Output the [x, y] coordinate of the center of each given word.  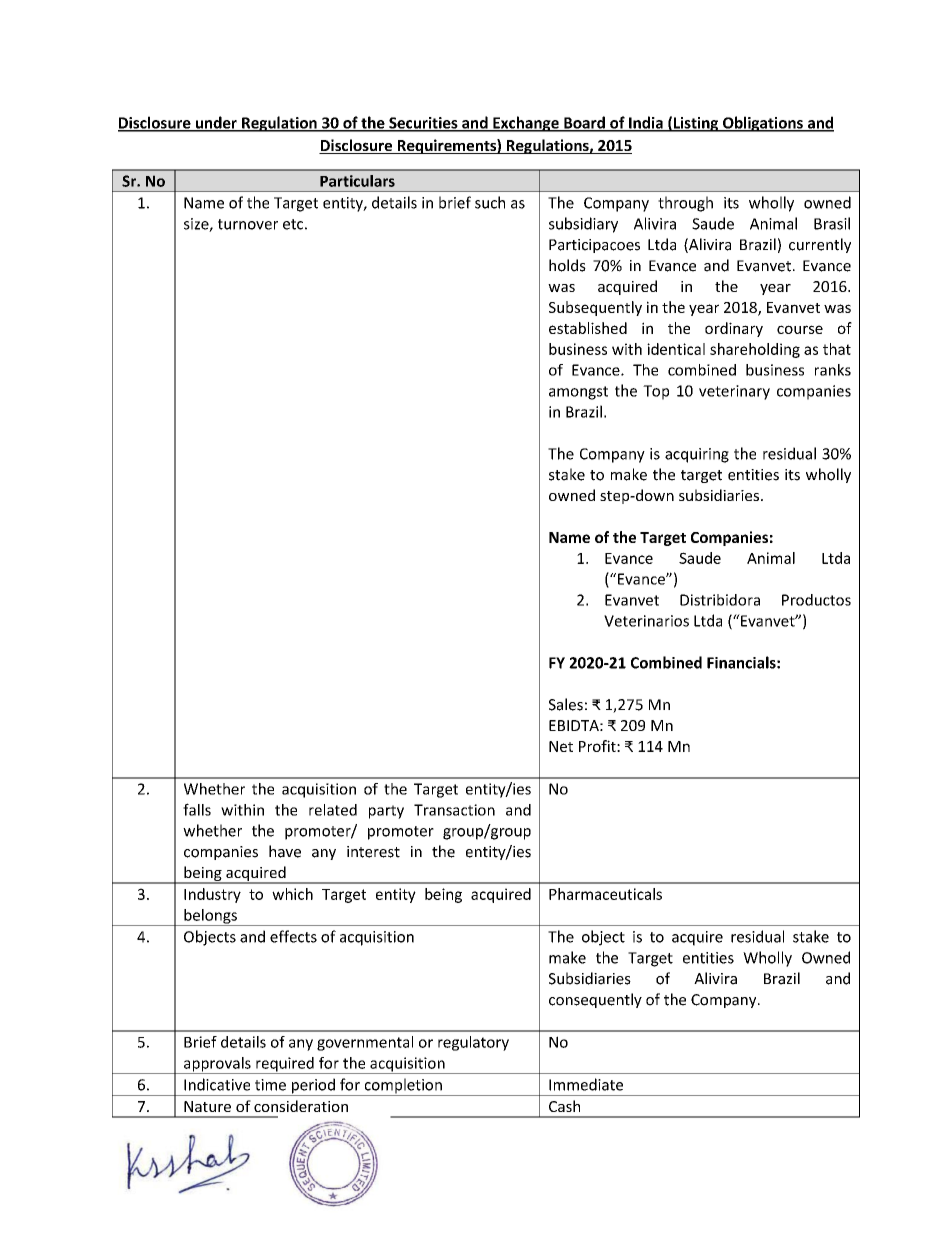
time [270, 1085]
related [333, 810]
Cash [564, 1106]
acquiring [697, 455]
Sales [566, 704]
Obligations [763, 124]
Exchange [526, 124]
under [216, 123]
